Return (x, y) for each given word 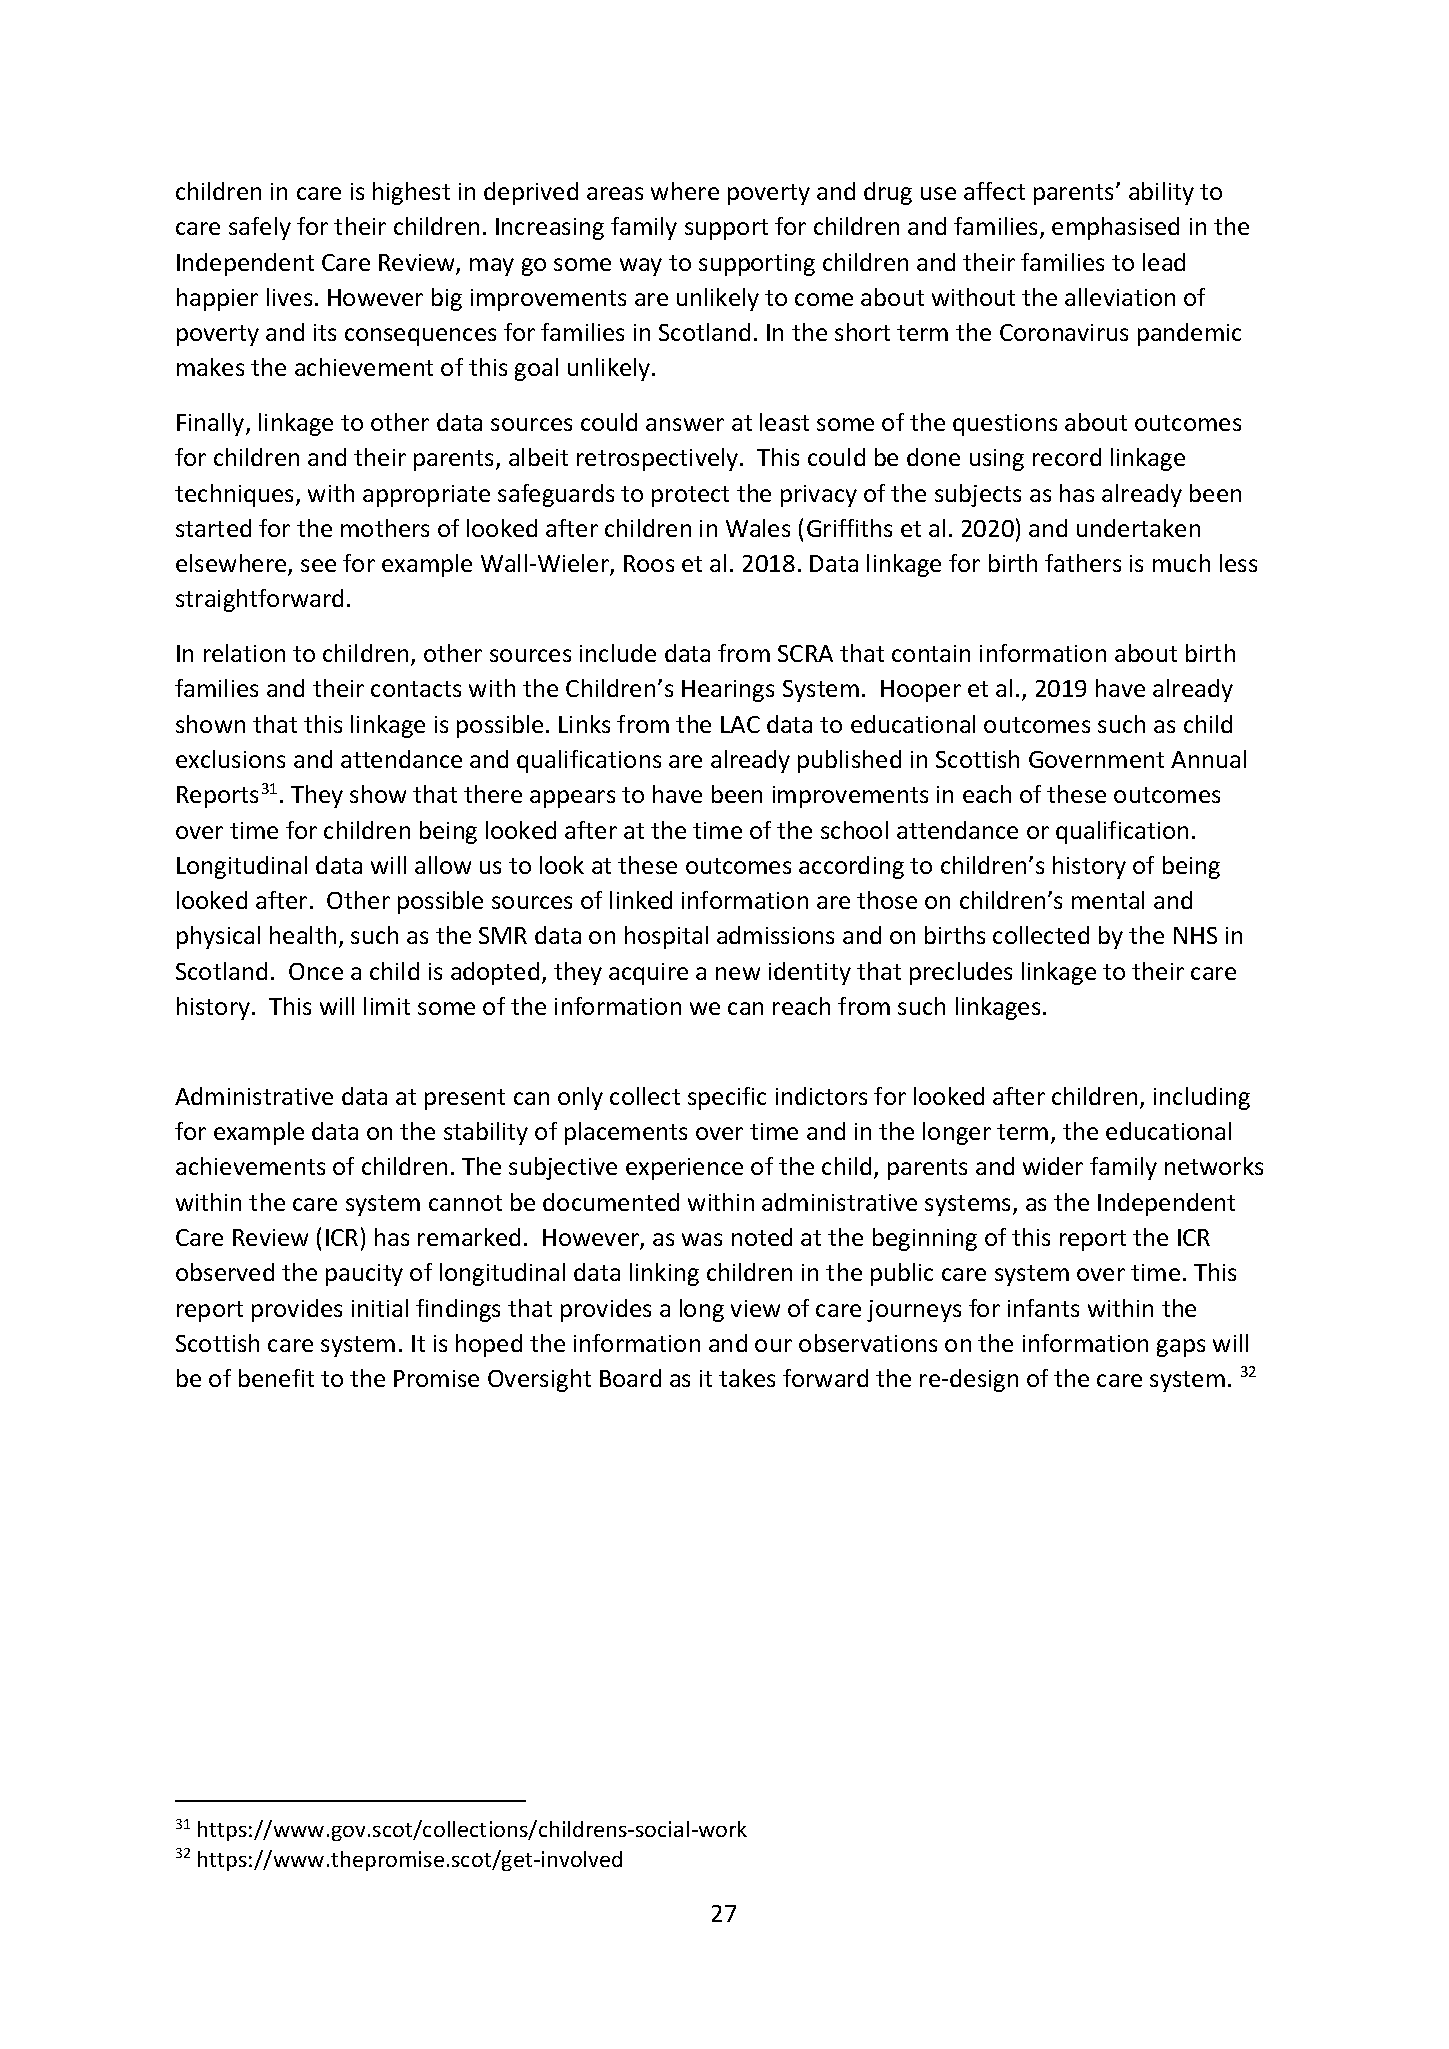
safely (260, 228)
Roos (649, 563)
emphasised (1115, 228)
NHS (1195, 935)
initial (380, 1308)
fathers (1083, 563)
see (318, 565)
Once (316, 971)
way (641, 267)
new (738, 973)
